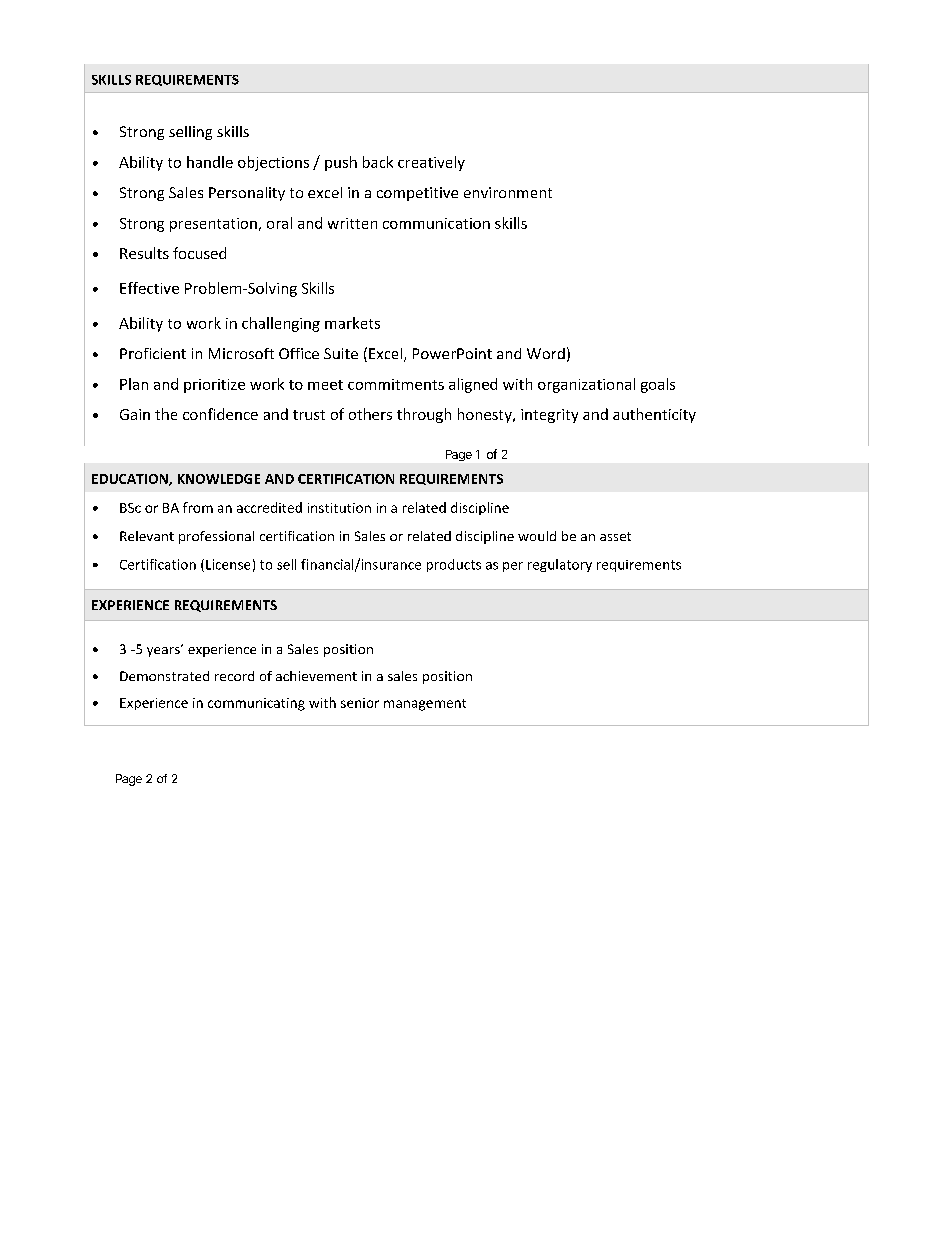  I want to click on confidence, so click(220, 414).
